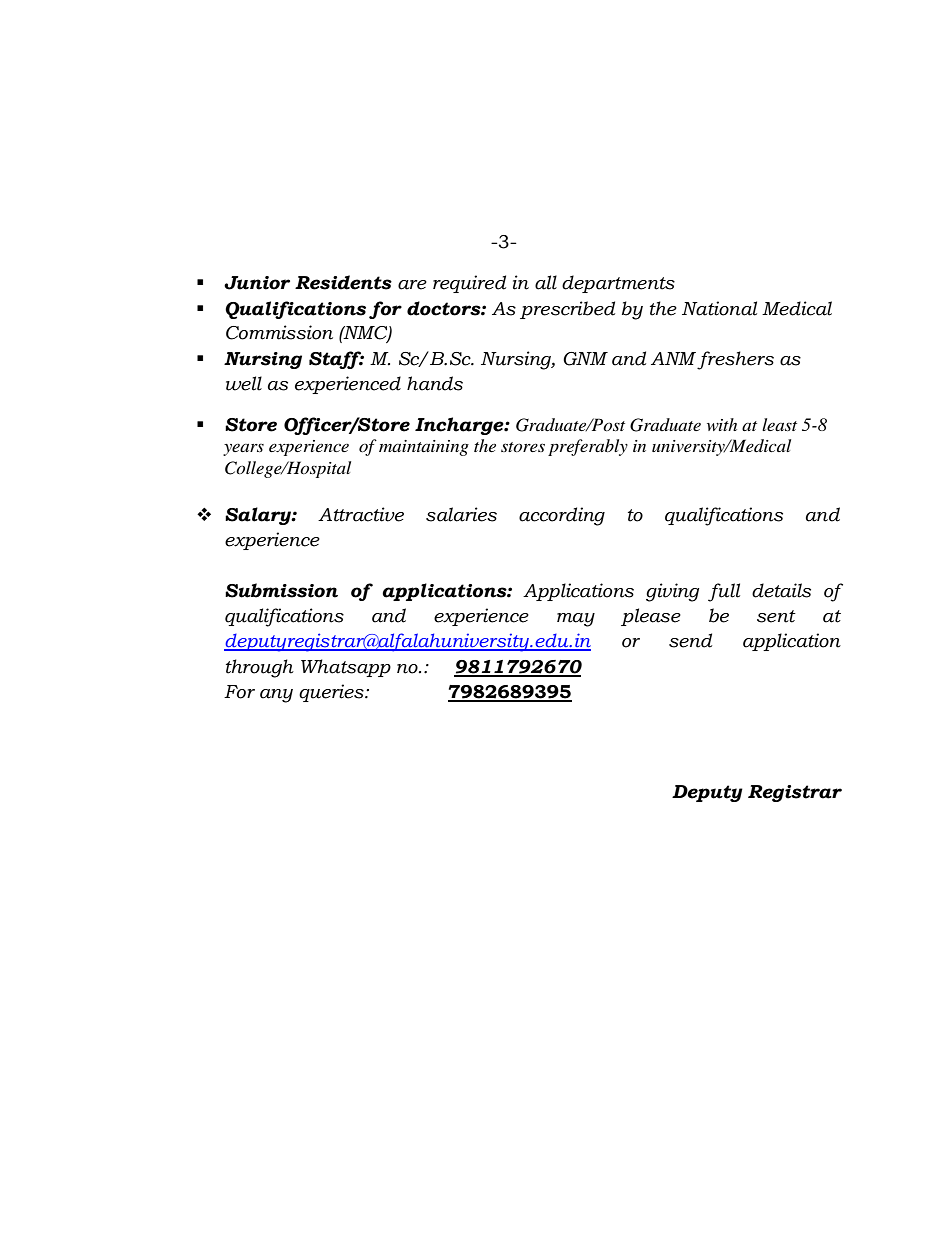  Describe the element at coordinates (719, 308) in the page. I see `National` at that location.
